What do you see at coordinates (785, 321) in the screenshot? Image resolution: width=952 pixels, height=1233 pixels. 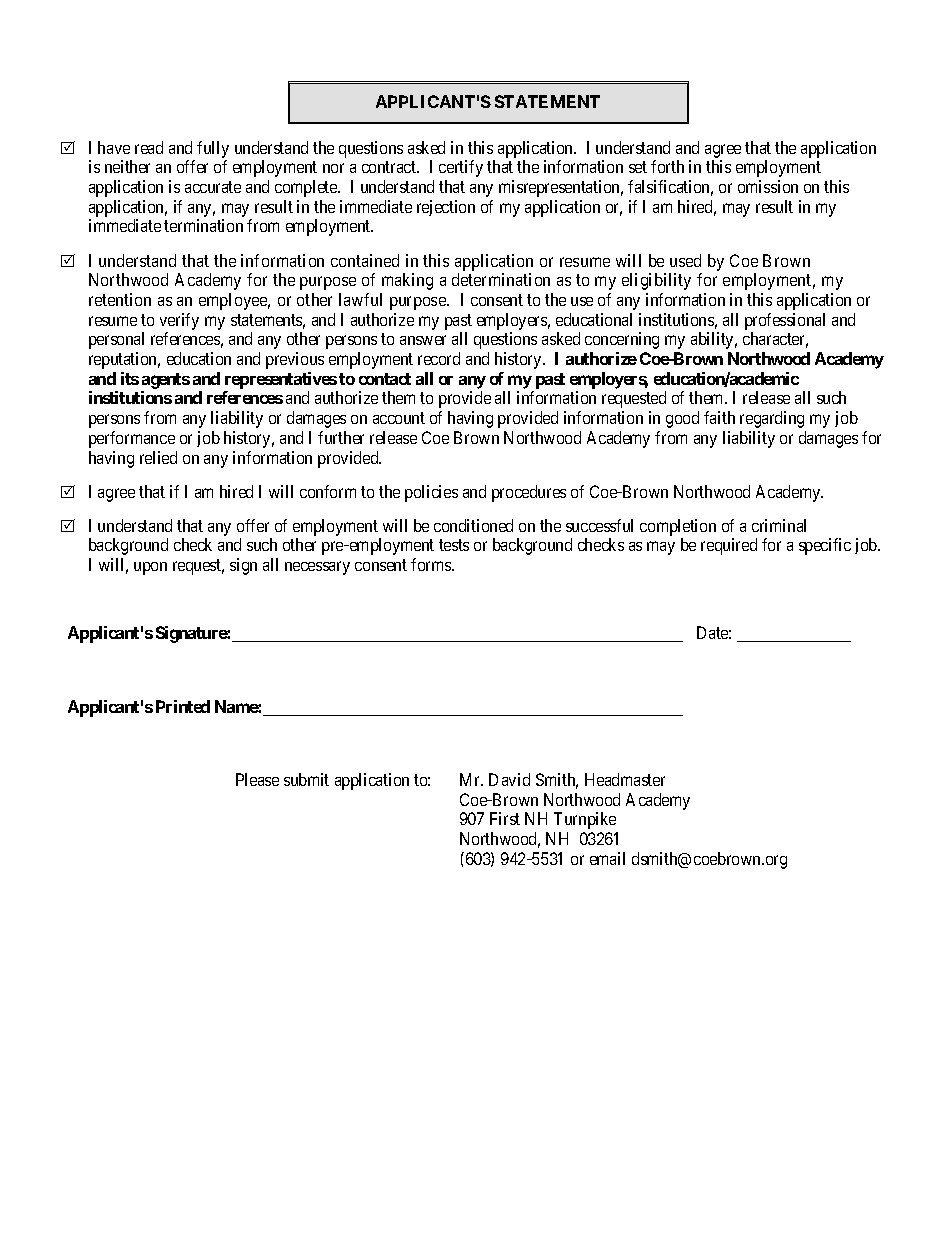 I see `professional` at bounding box center [785, 321].
